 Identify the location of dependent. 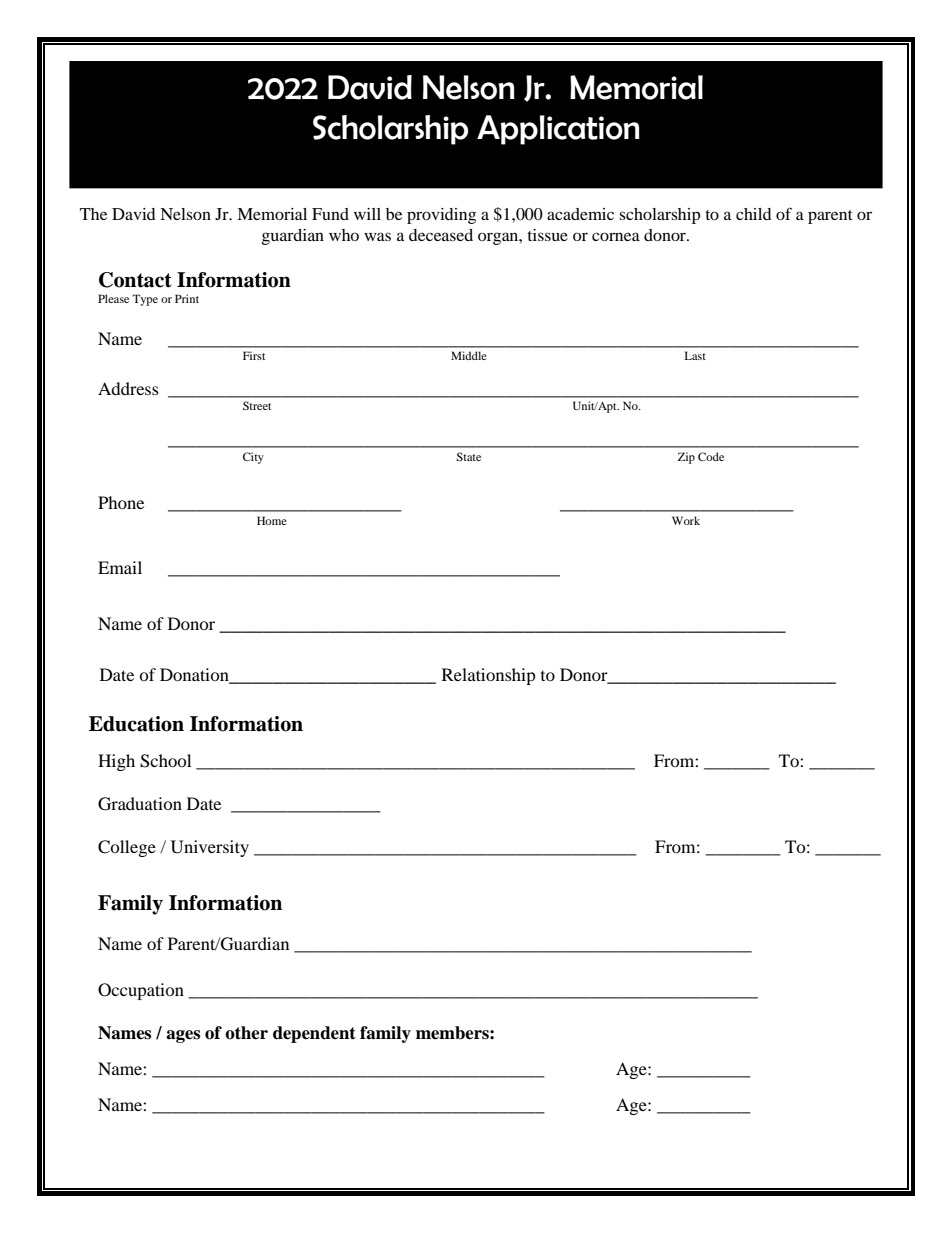
(314, 1034).
